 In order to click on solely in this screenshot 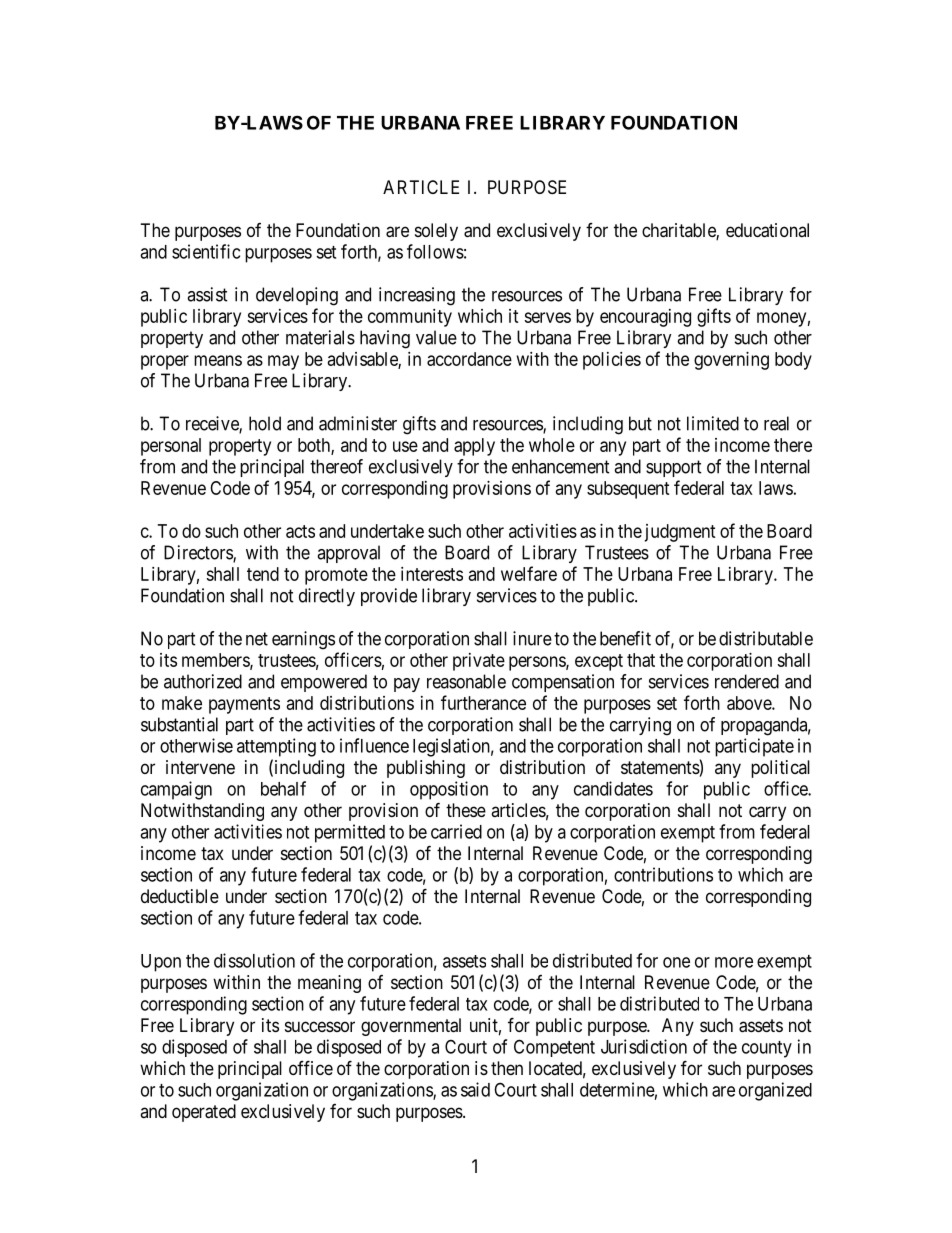, I will do `click(436, 232)`.
